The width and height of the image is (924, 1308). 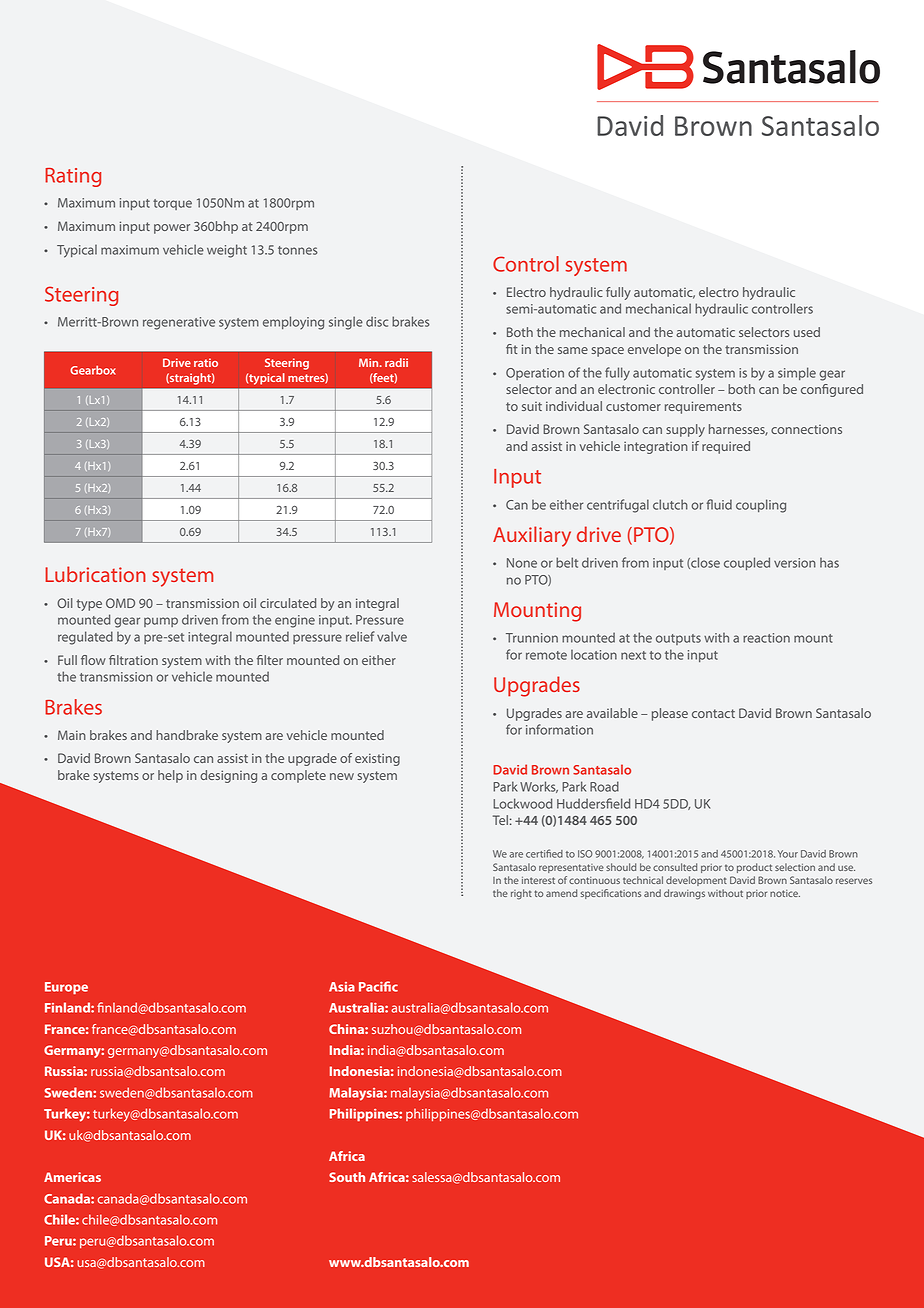 What do you see at coordinates (347, 1177) in the image?
I see `South` at bounding box center [347, 1177].
